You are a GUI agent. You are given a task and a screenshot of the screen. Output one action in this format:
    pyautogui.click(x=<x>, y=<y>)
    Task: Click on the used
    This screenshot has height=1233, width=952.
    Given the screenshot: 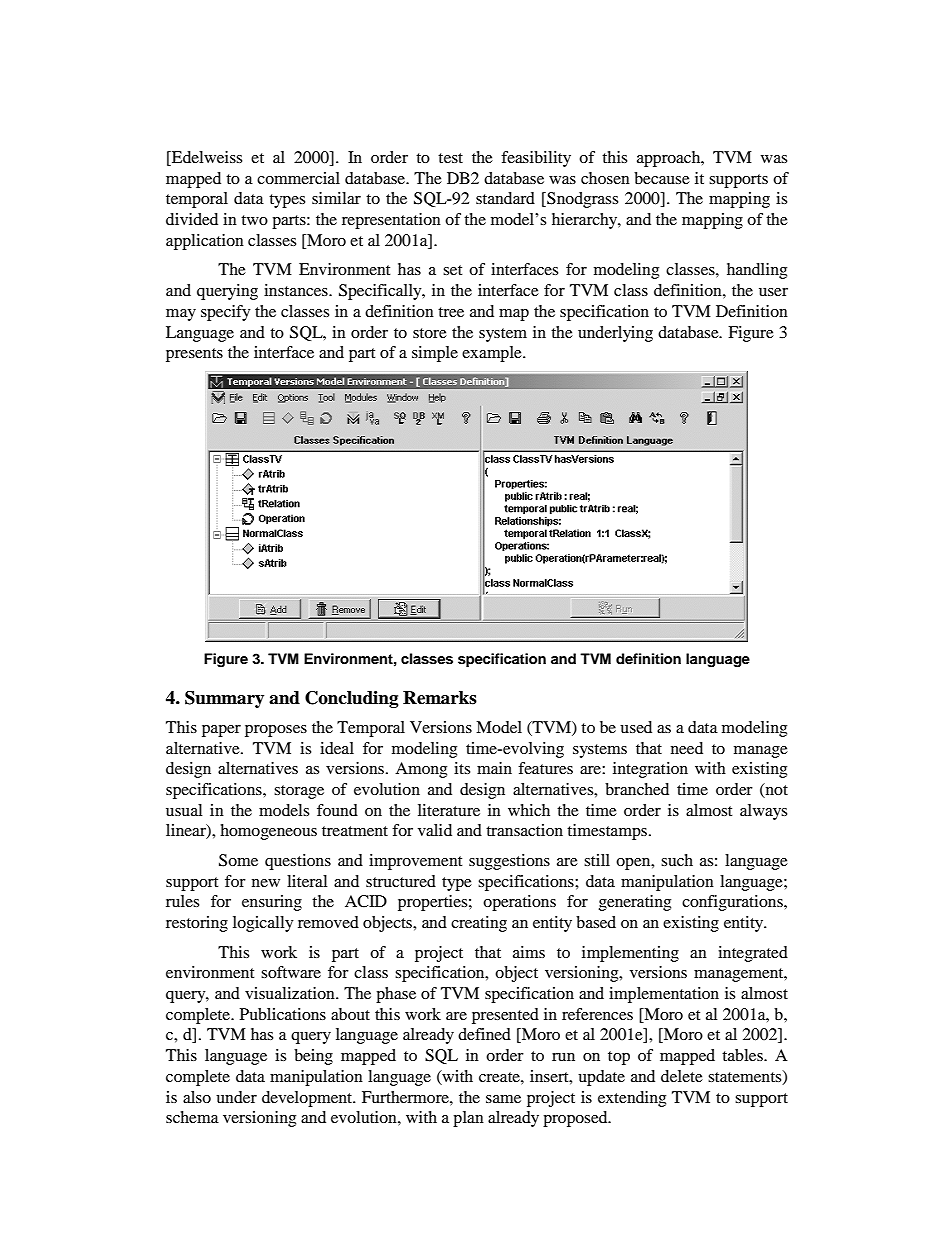 What is the action you would take?
    pyautogui.click(x=636, y=727)
